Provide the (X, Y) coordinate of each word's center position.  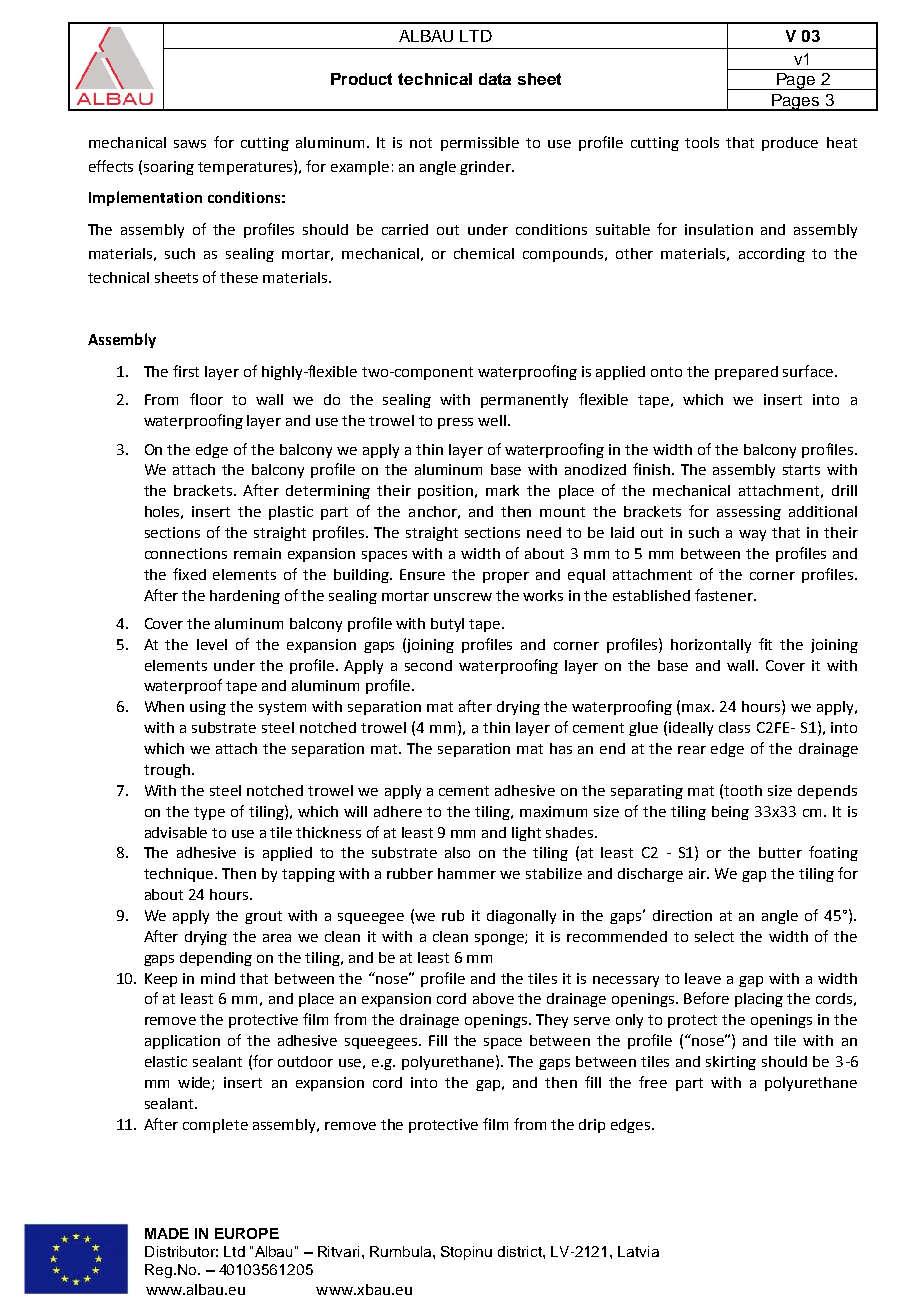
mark (502, 490)
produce (790, 144)
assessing (749, 513)
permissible (480, 144)
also (457, 852)
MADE (167, 1233)
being (730, 813)
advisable (176, 832)
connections (186, 553)
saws (190, 144)
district (521, 1251)
